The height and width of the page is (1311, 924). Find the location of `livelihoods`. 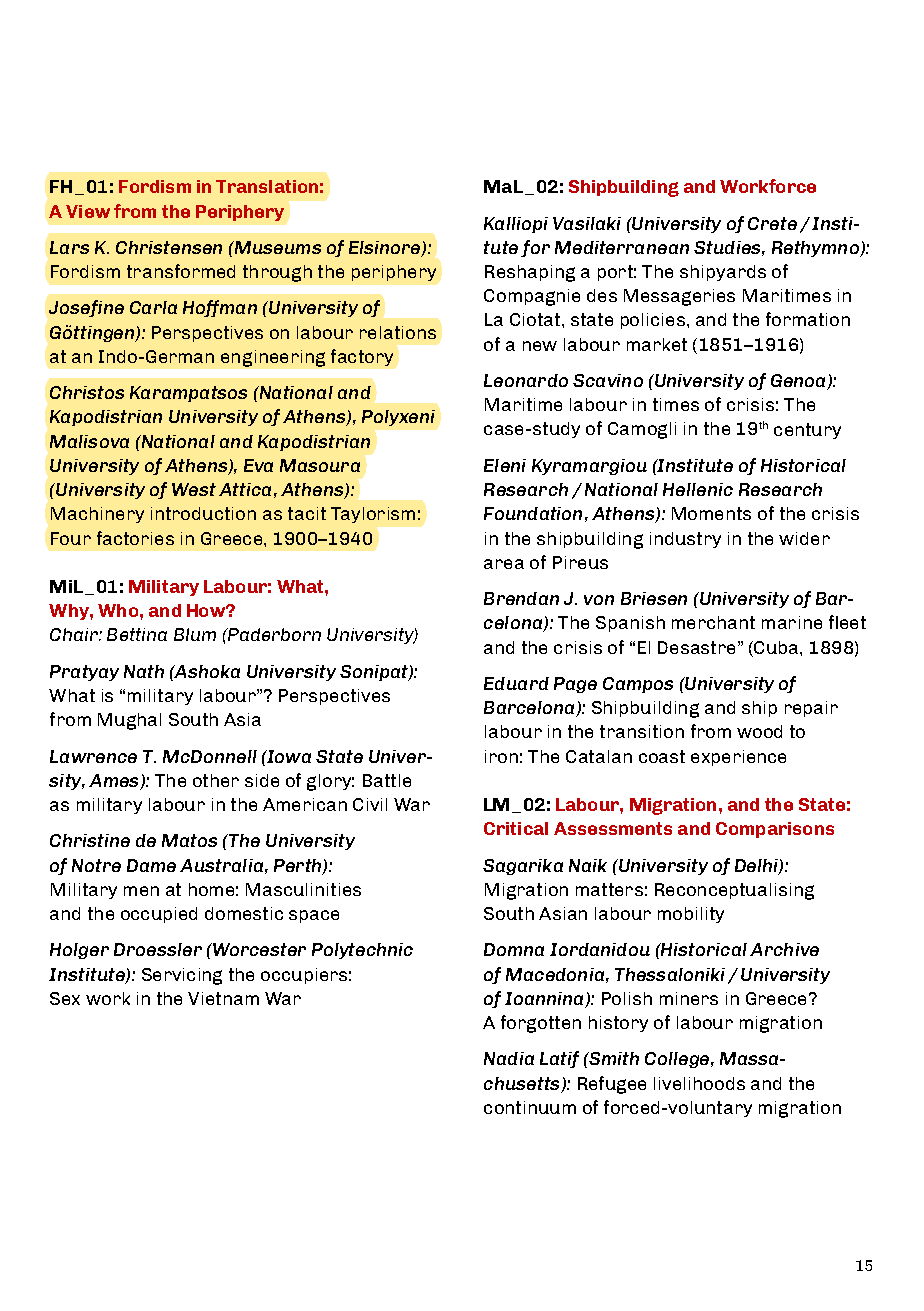

livelihoods is located at coordinates (699, 1083).
